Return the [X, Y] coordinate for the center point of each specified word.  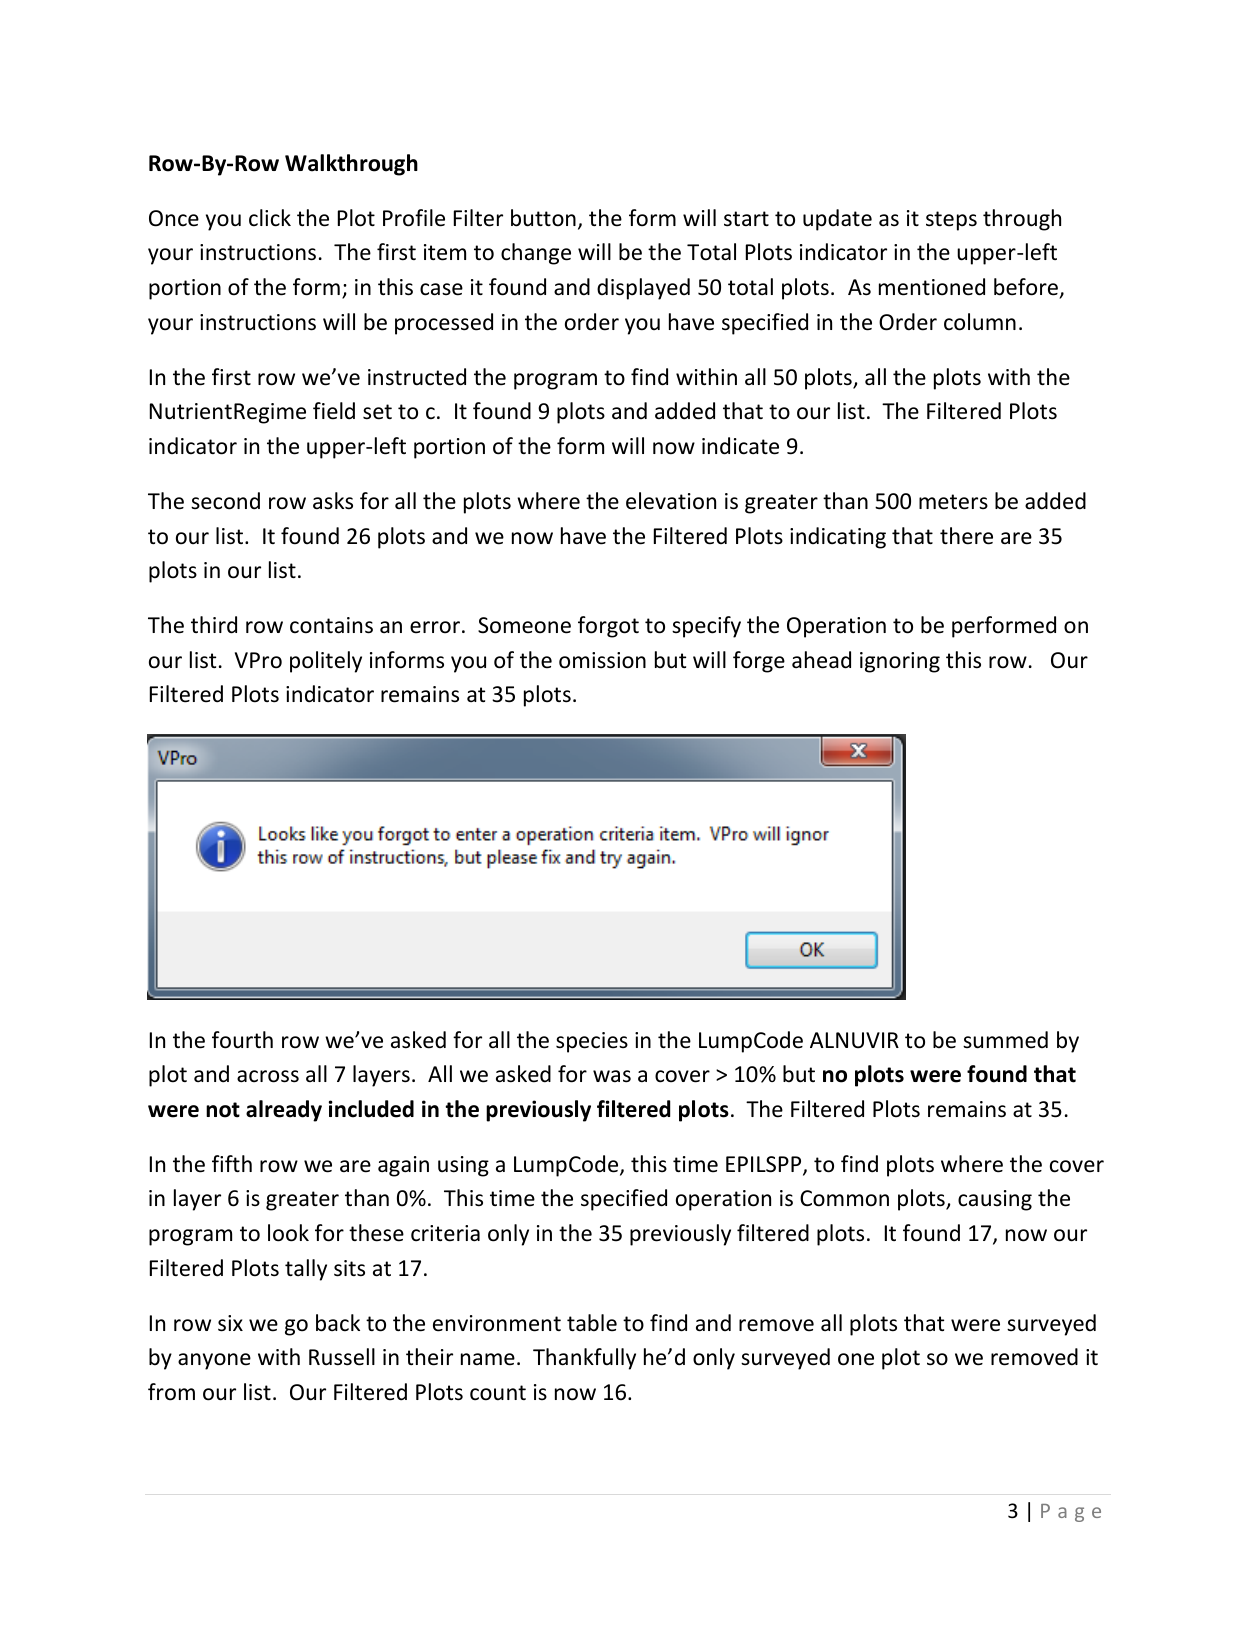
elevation [671, 501]
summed [1005, 1040]
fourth [242, 1040]
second [225, 501]
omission [602, 660]
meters [953, 502]
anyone [214, 1361]
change [536, 254]
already [284, 1111]
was [612, 1076]
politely [326, 662]
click [270, 218]
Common [844, 1198]
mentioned [932, 287]
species [592, 1042]
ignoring [900, 662]
